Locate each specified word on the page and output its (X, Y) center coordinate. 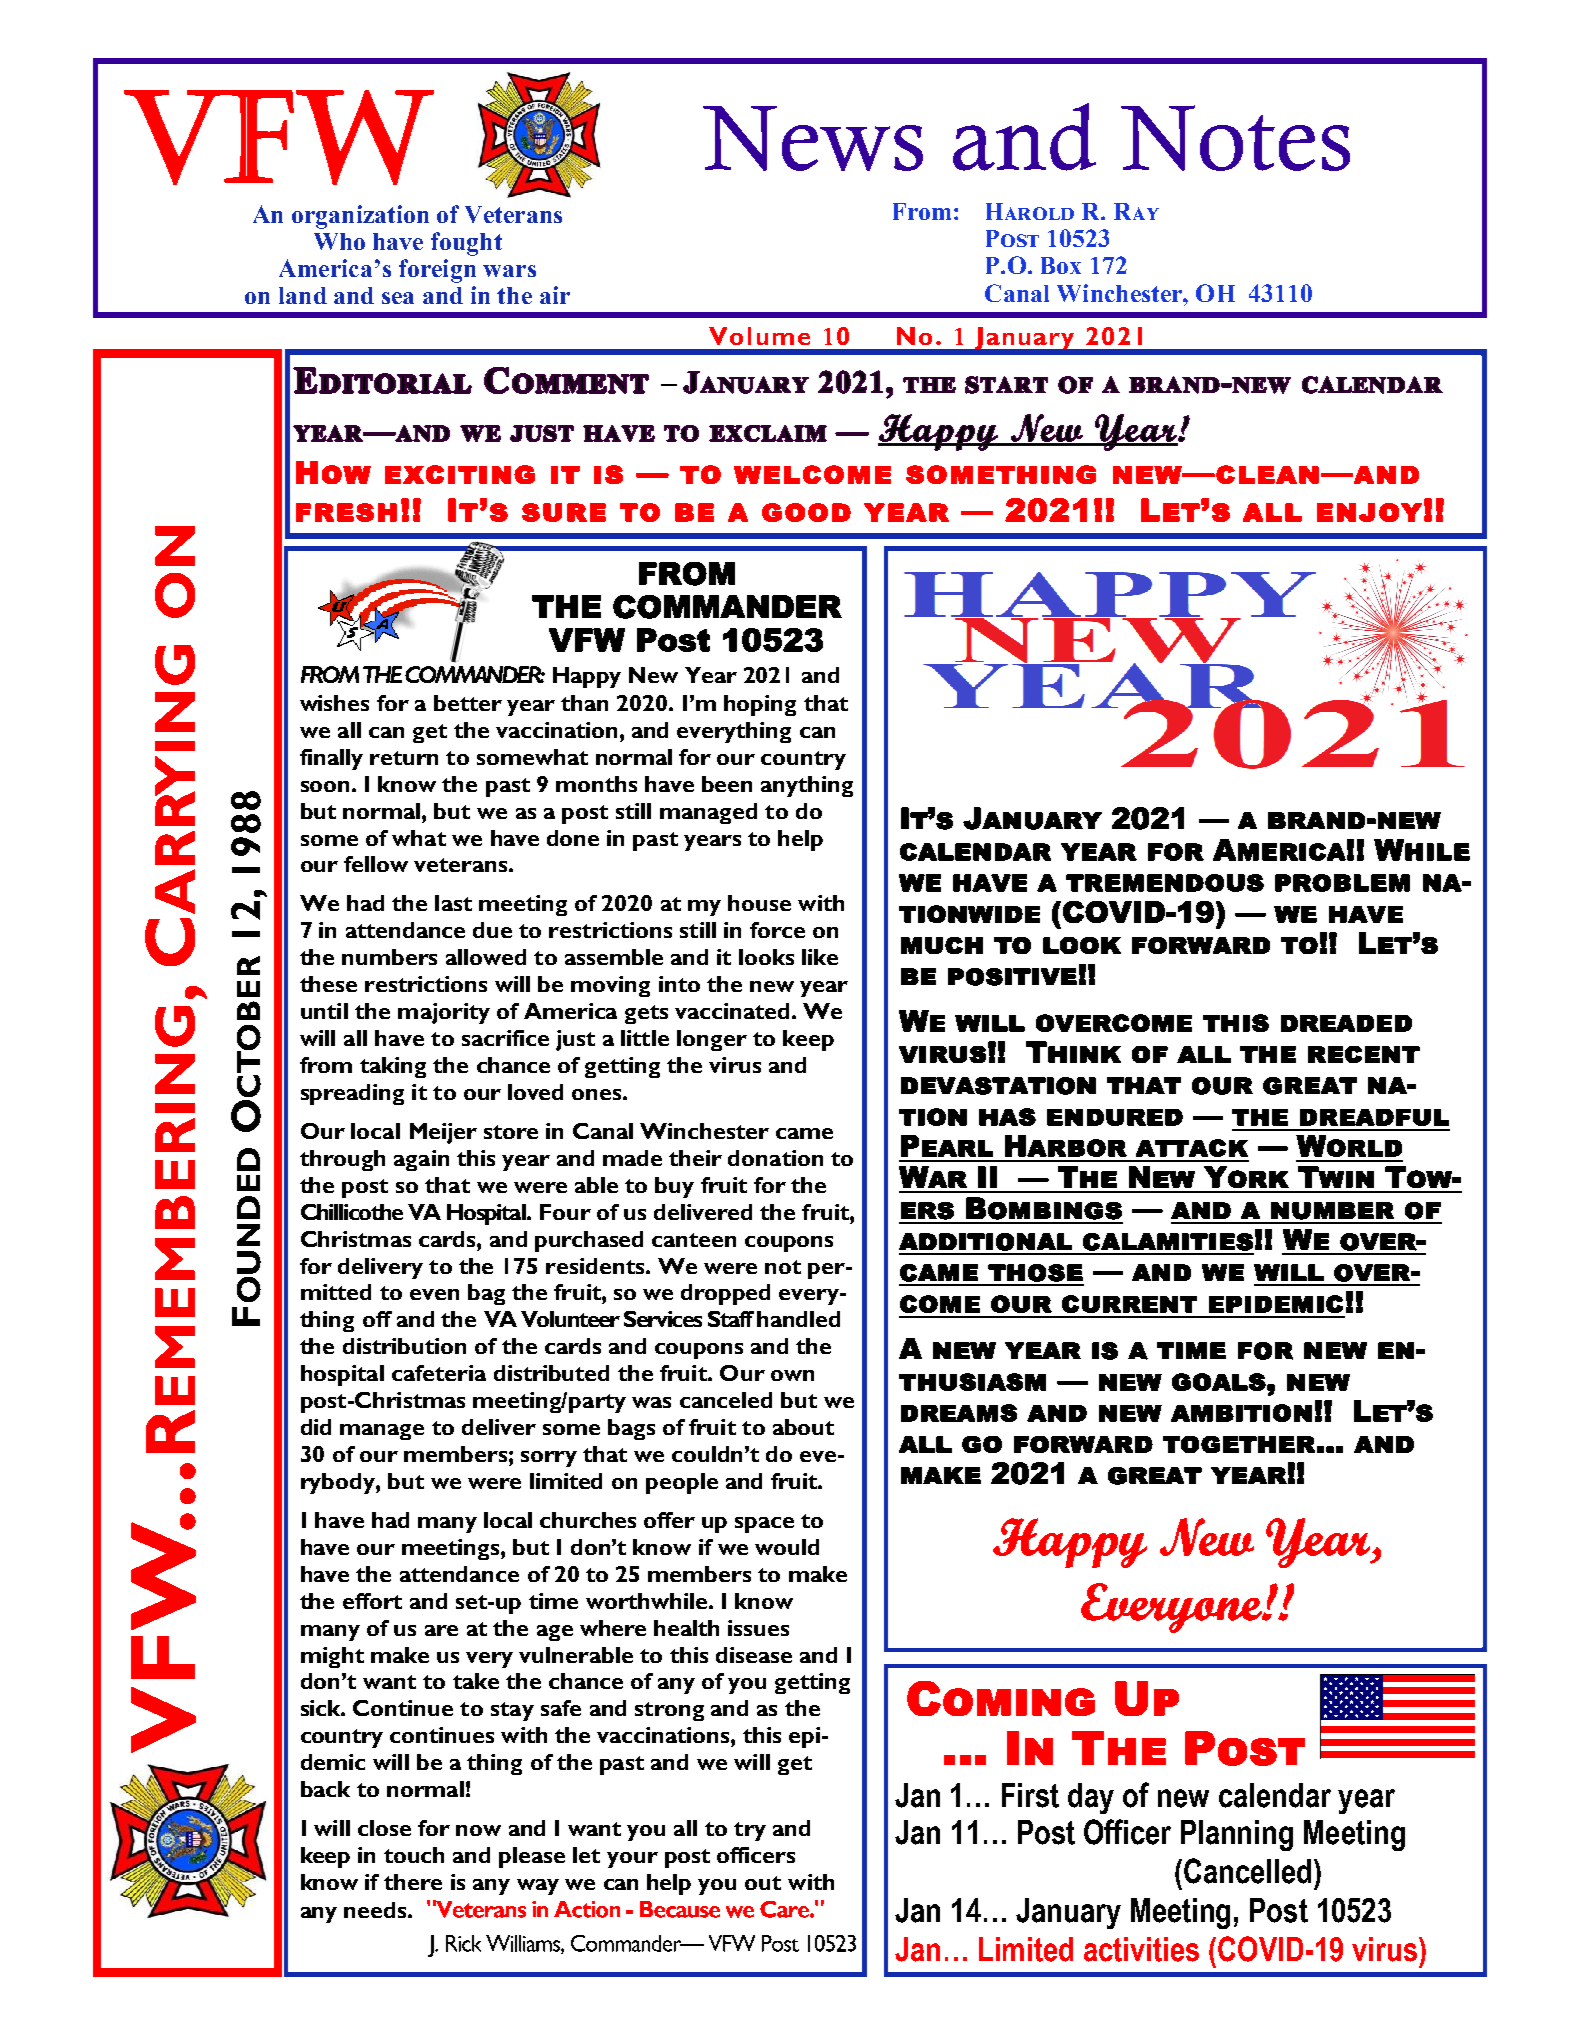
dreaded (1346, 1023)
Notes (1235, 138)
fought (466, 244)
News (813, 138)
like (820, 957)
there (413, 1882)
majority (444, 1013)
